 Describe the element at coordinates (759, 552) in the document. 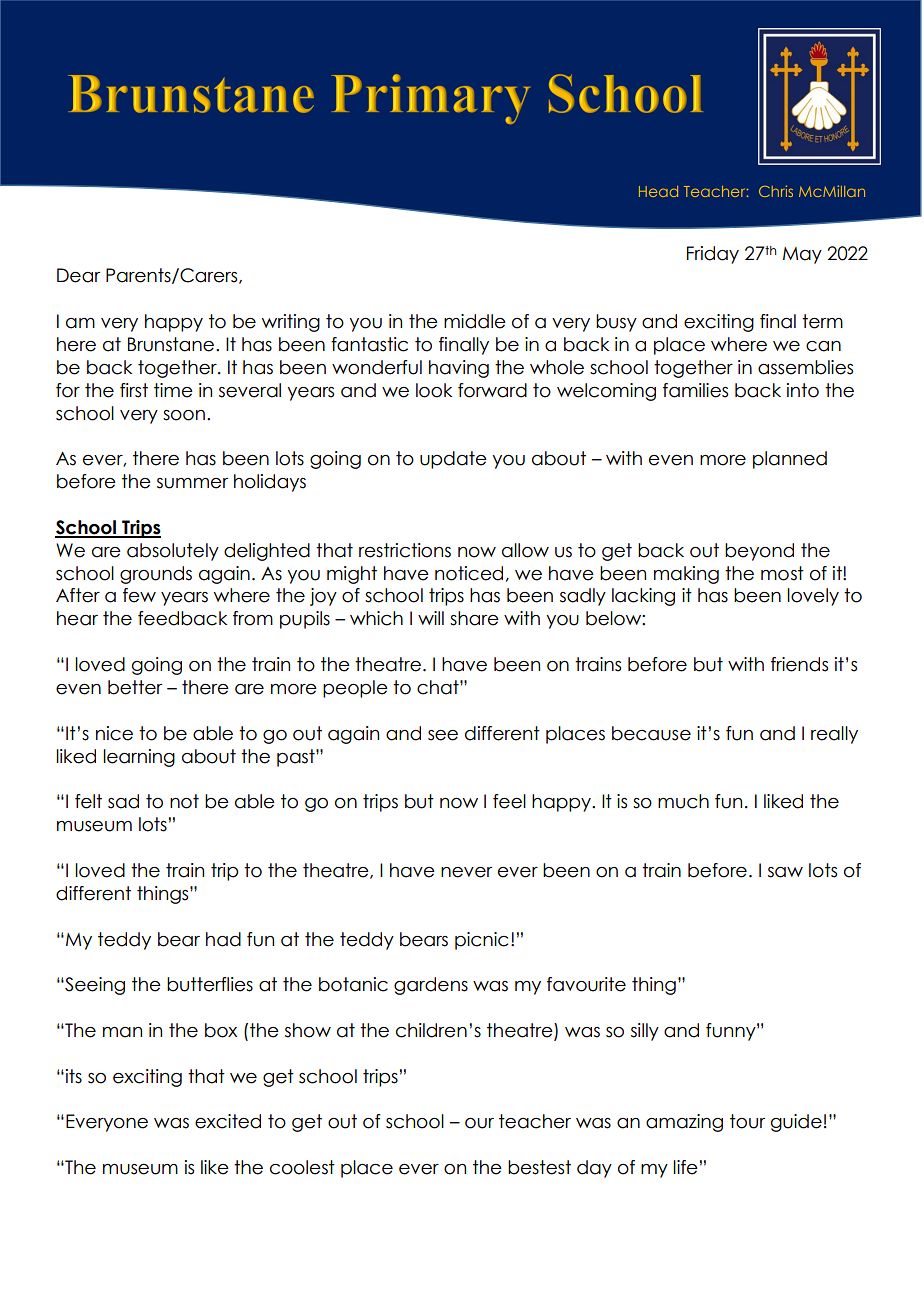

I see `beyond` at that location.
